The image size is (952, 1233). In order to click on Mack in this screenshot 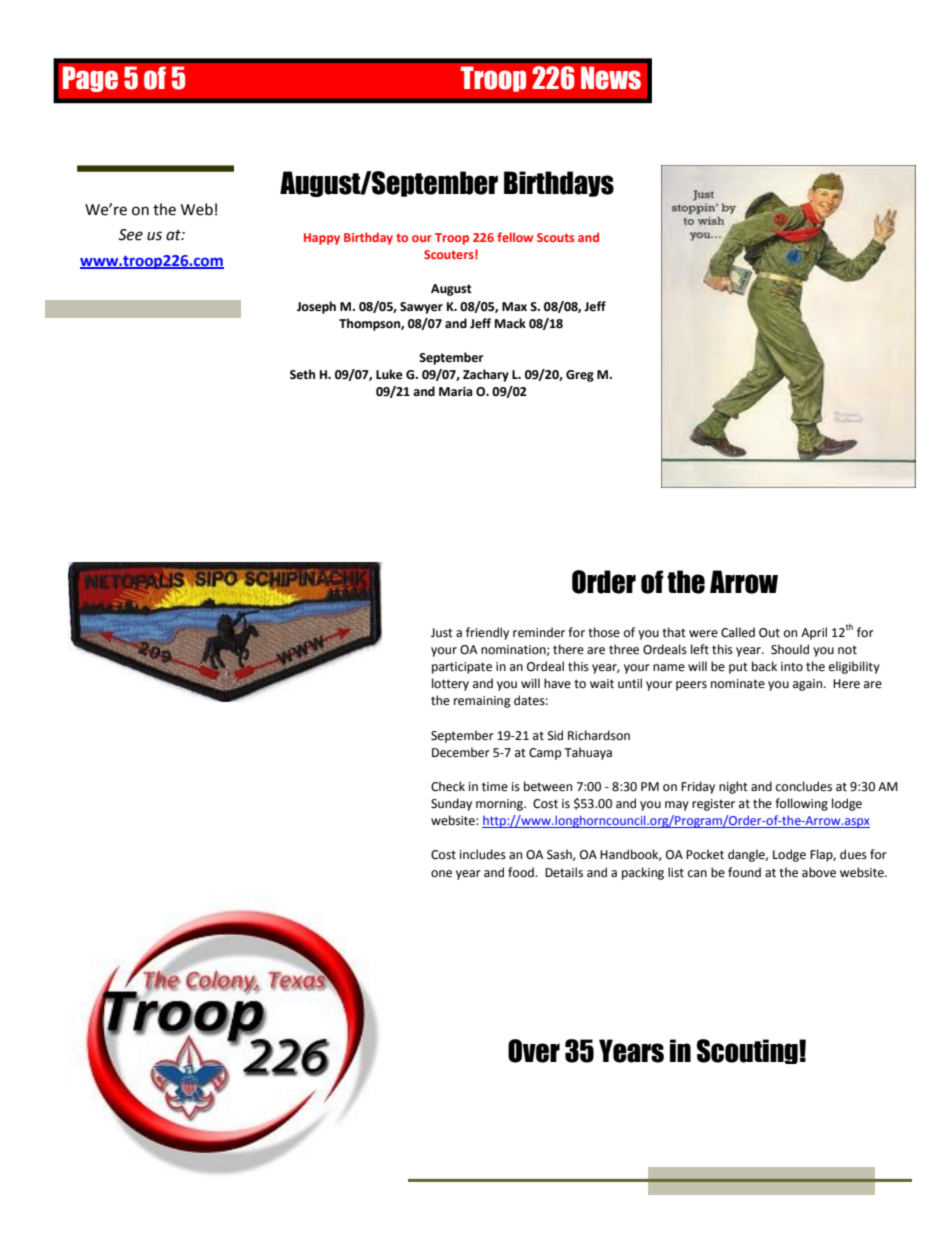, I will do `click(510, 323)`.
